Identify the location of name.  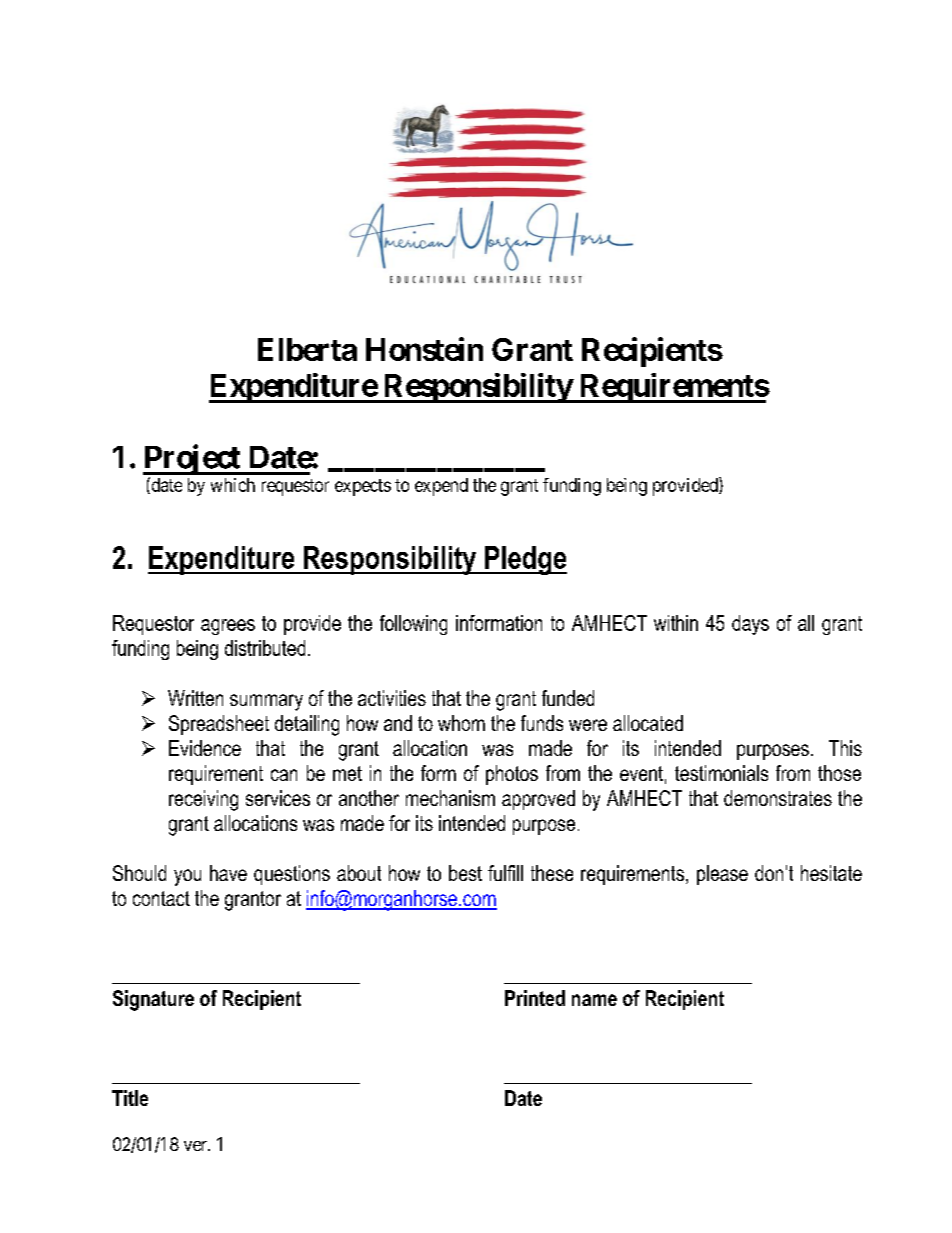
(594, 1000).
